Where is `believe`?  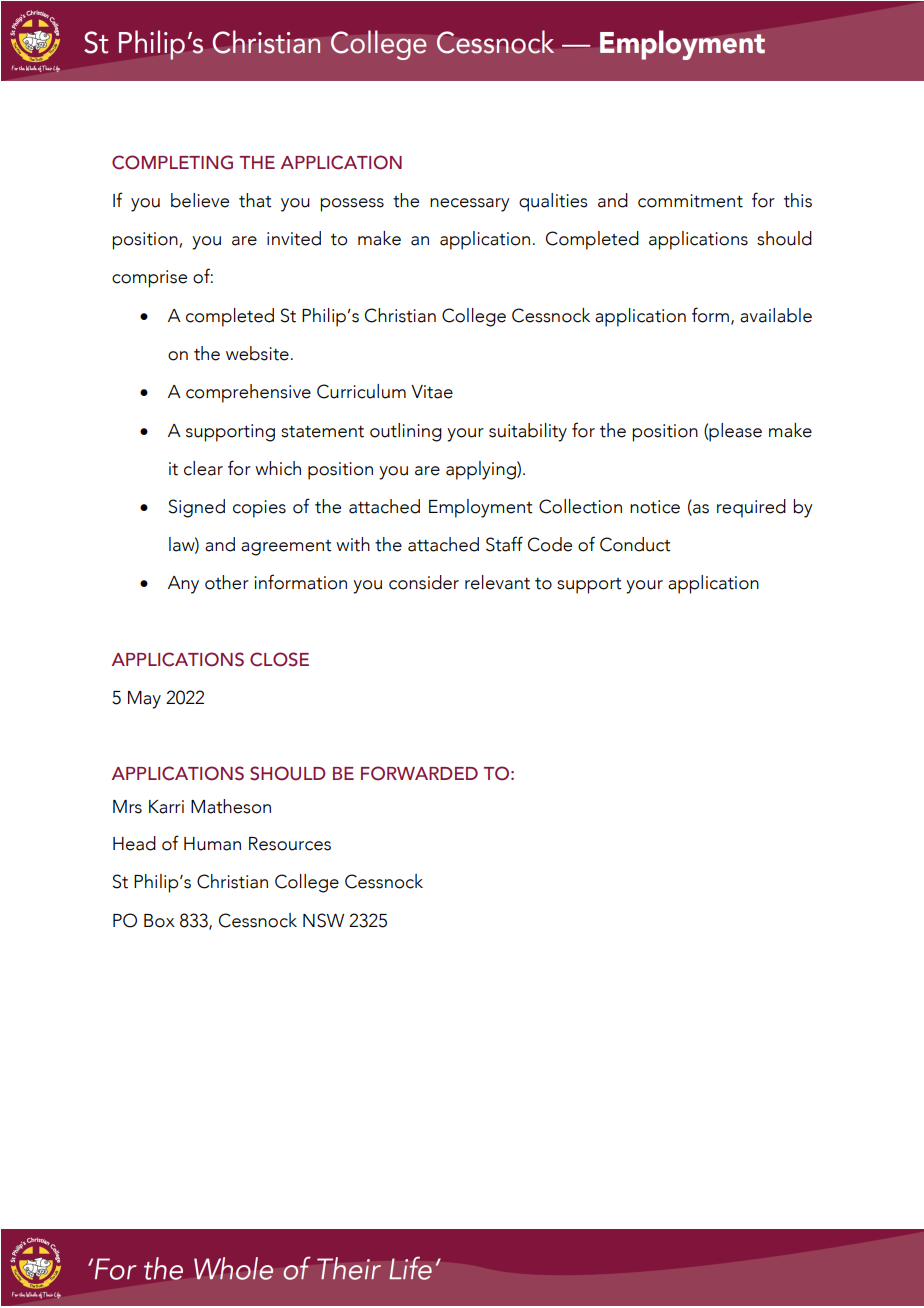
believe is located at coordinates (200, 200).
